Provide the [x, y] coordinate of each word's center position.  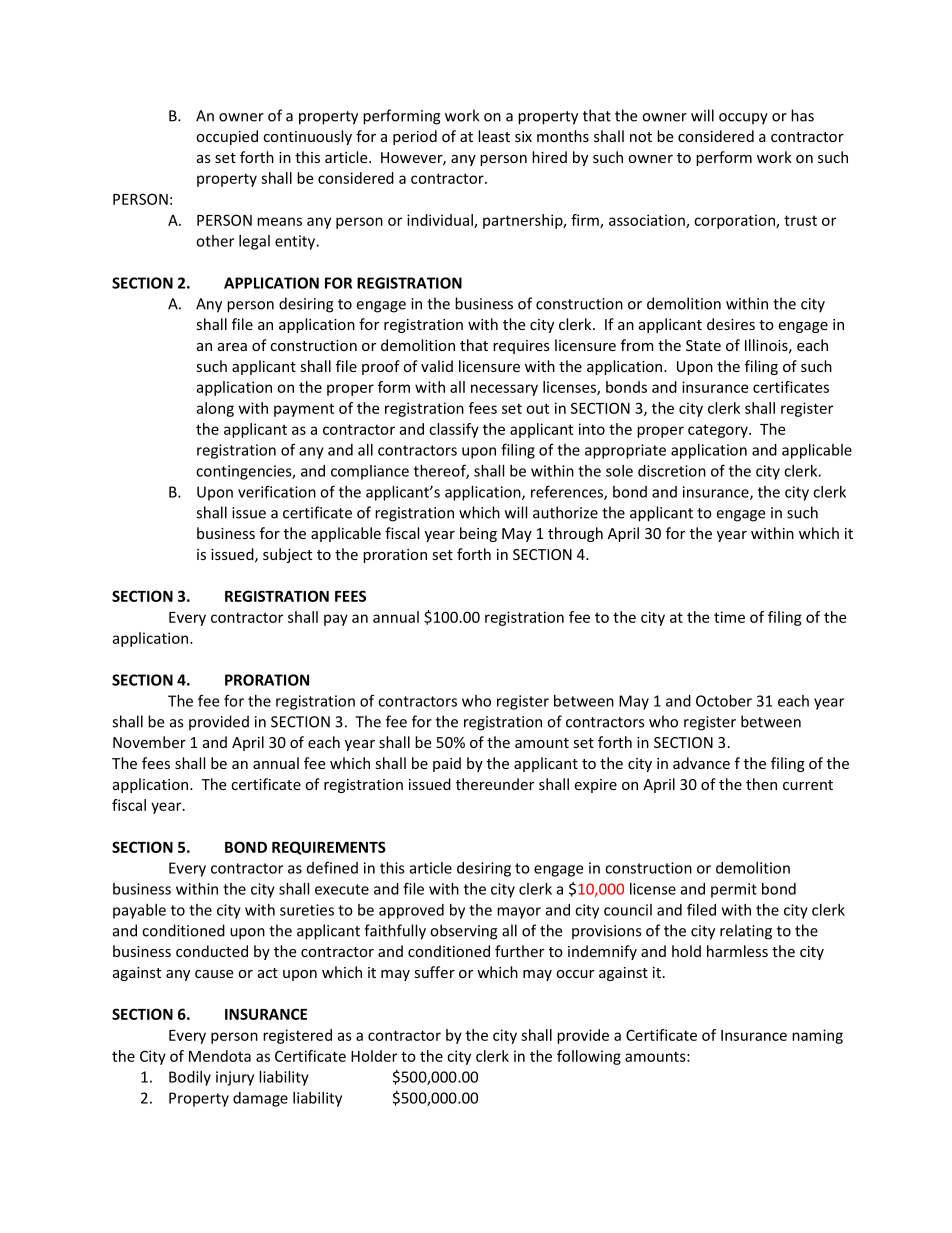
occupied [227, 137]
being [478, 534]
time [729, 617]
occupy [743, 119]
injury [235, 1078]
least [494, 136]
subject [287, 555]
